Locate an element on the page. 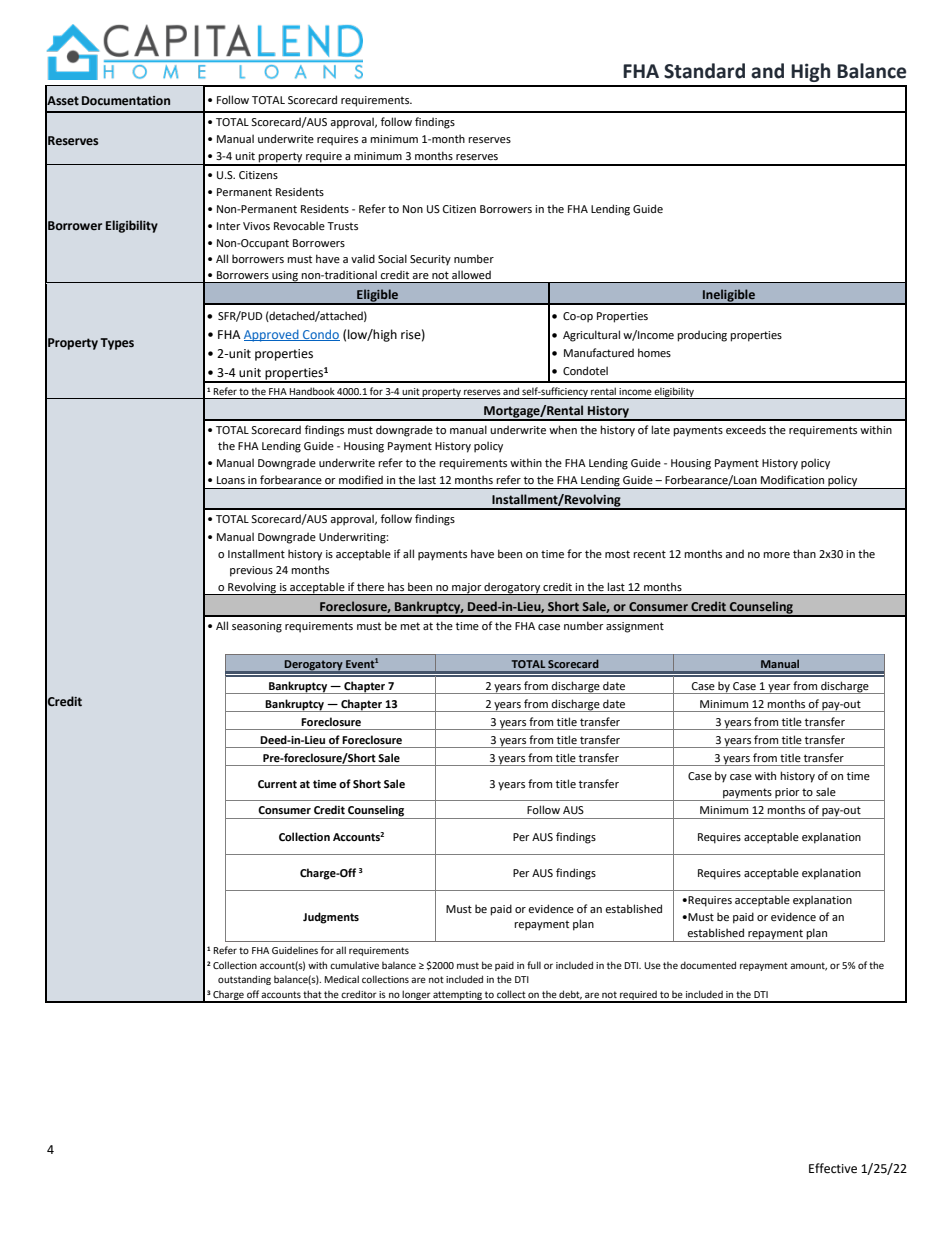  Documentation is located at coordinates (126, 101).
